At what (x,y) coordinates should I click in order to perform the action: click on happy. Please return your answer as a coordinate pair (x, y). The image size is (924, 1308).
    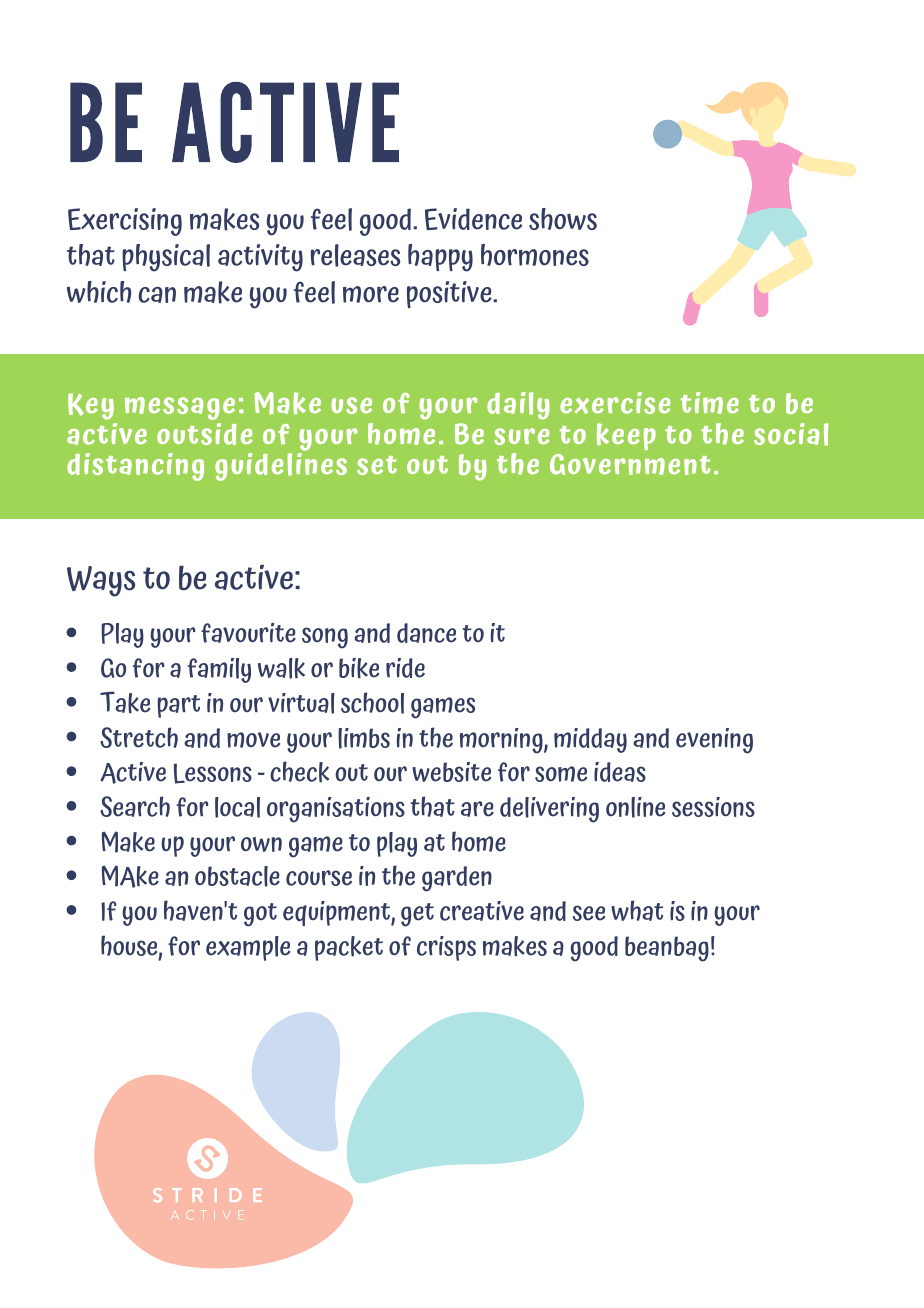
    Looking at the image, I should click on (440, 258).
